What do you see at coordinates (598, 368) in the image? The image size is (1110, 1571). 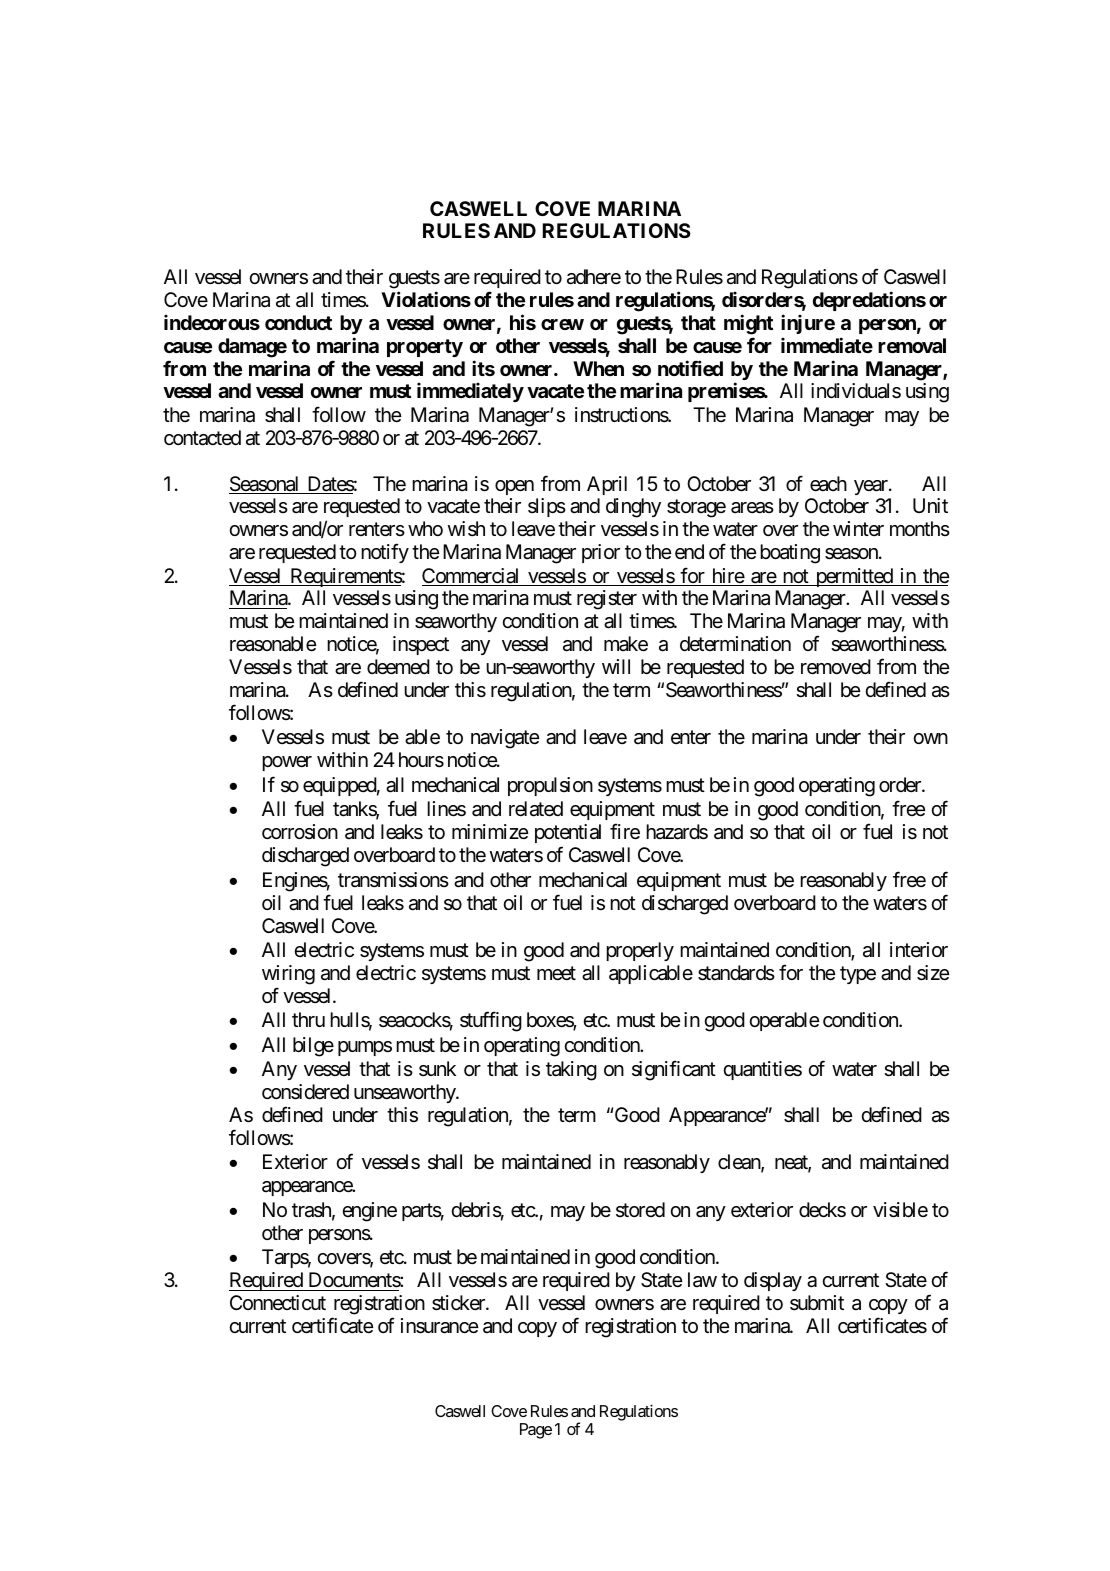 I see `When` at bounding box center [598, 368].
